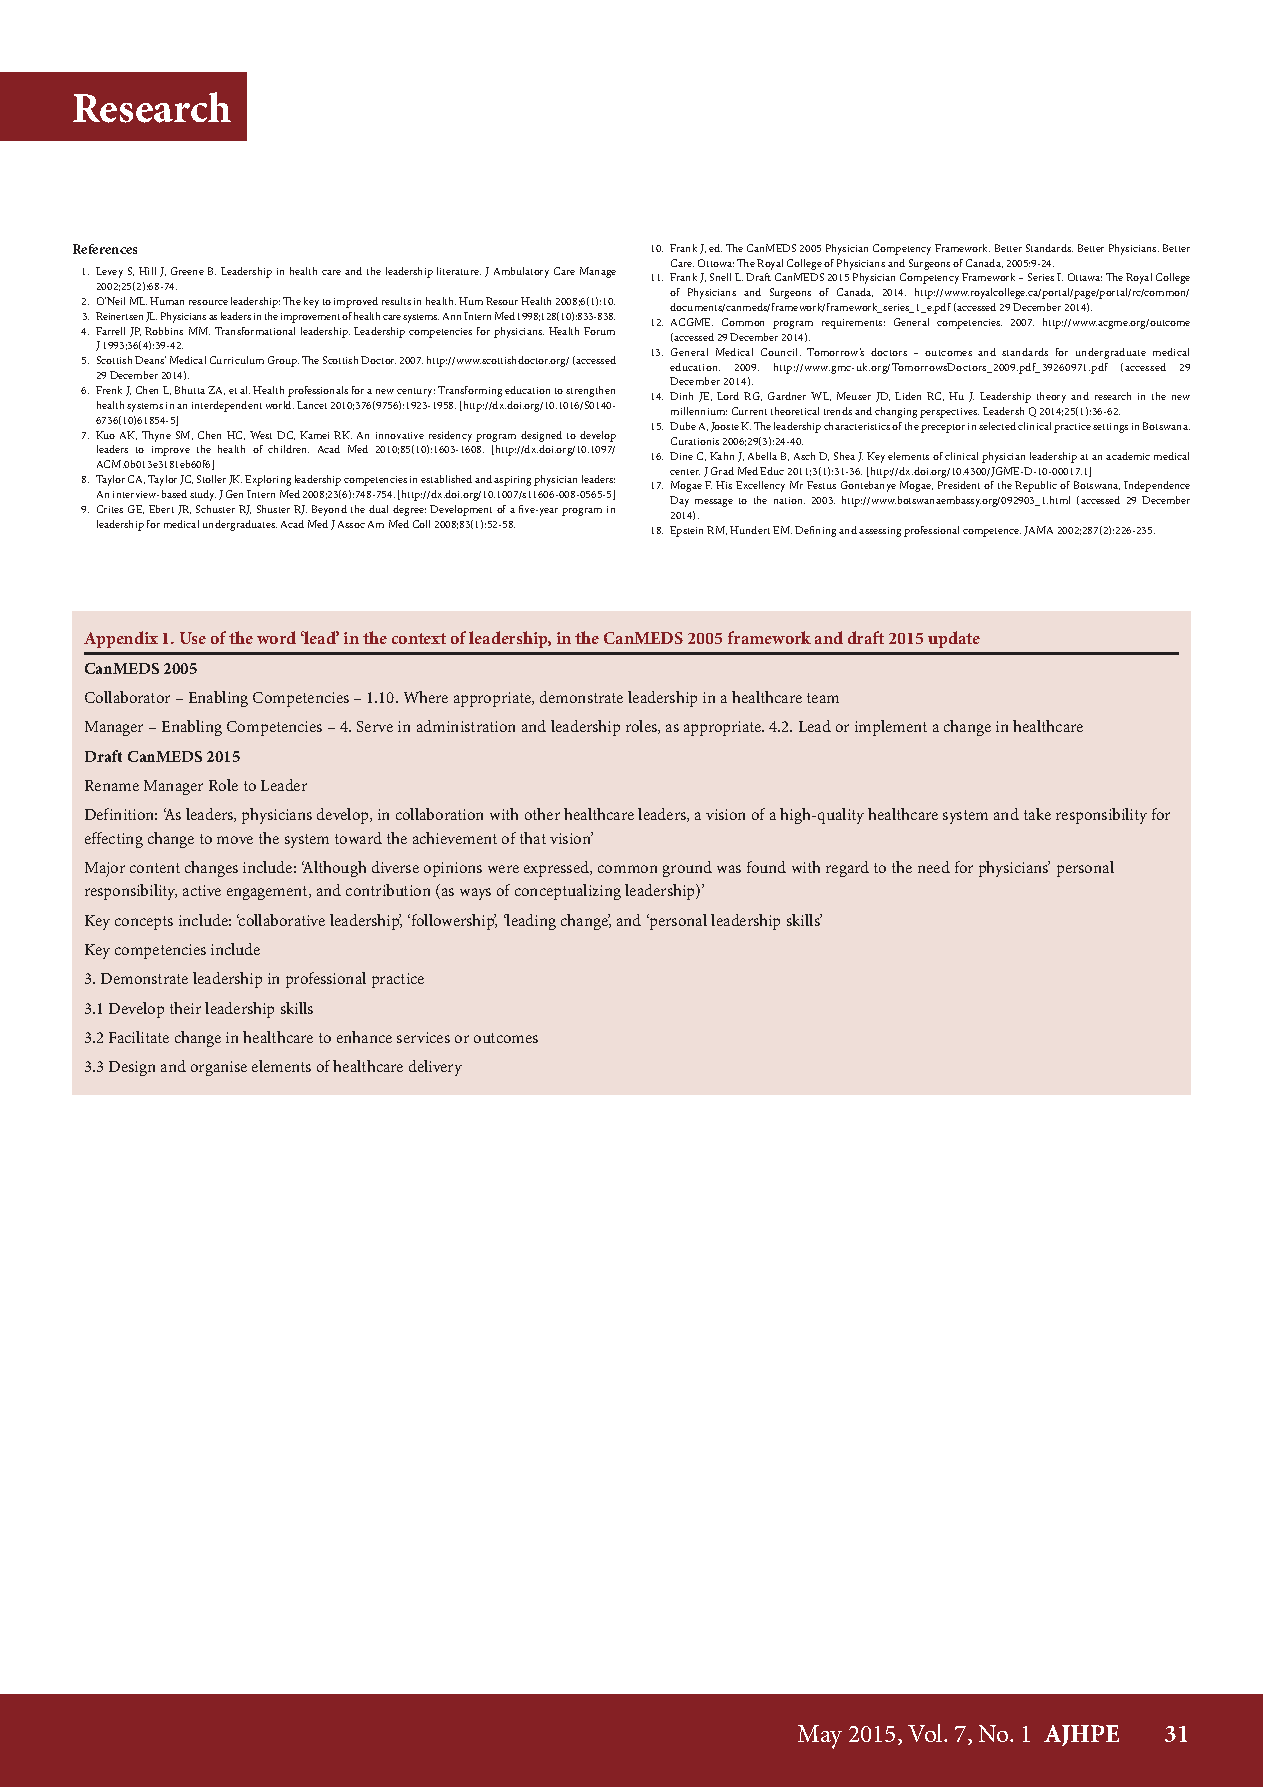  What do you see at coordinates (599, 331) in the screenshot?
I see `Forum` at bounding box center [599, 331].
